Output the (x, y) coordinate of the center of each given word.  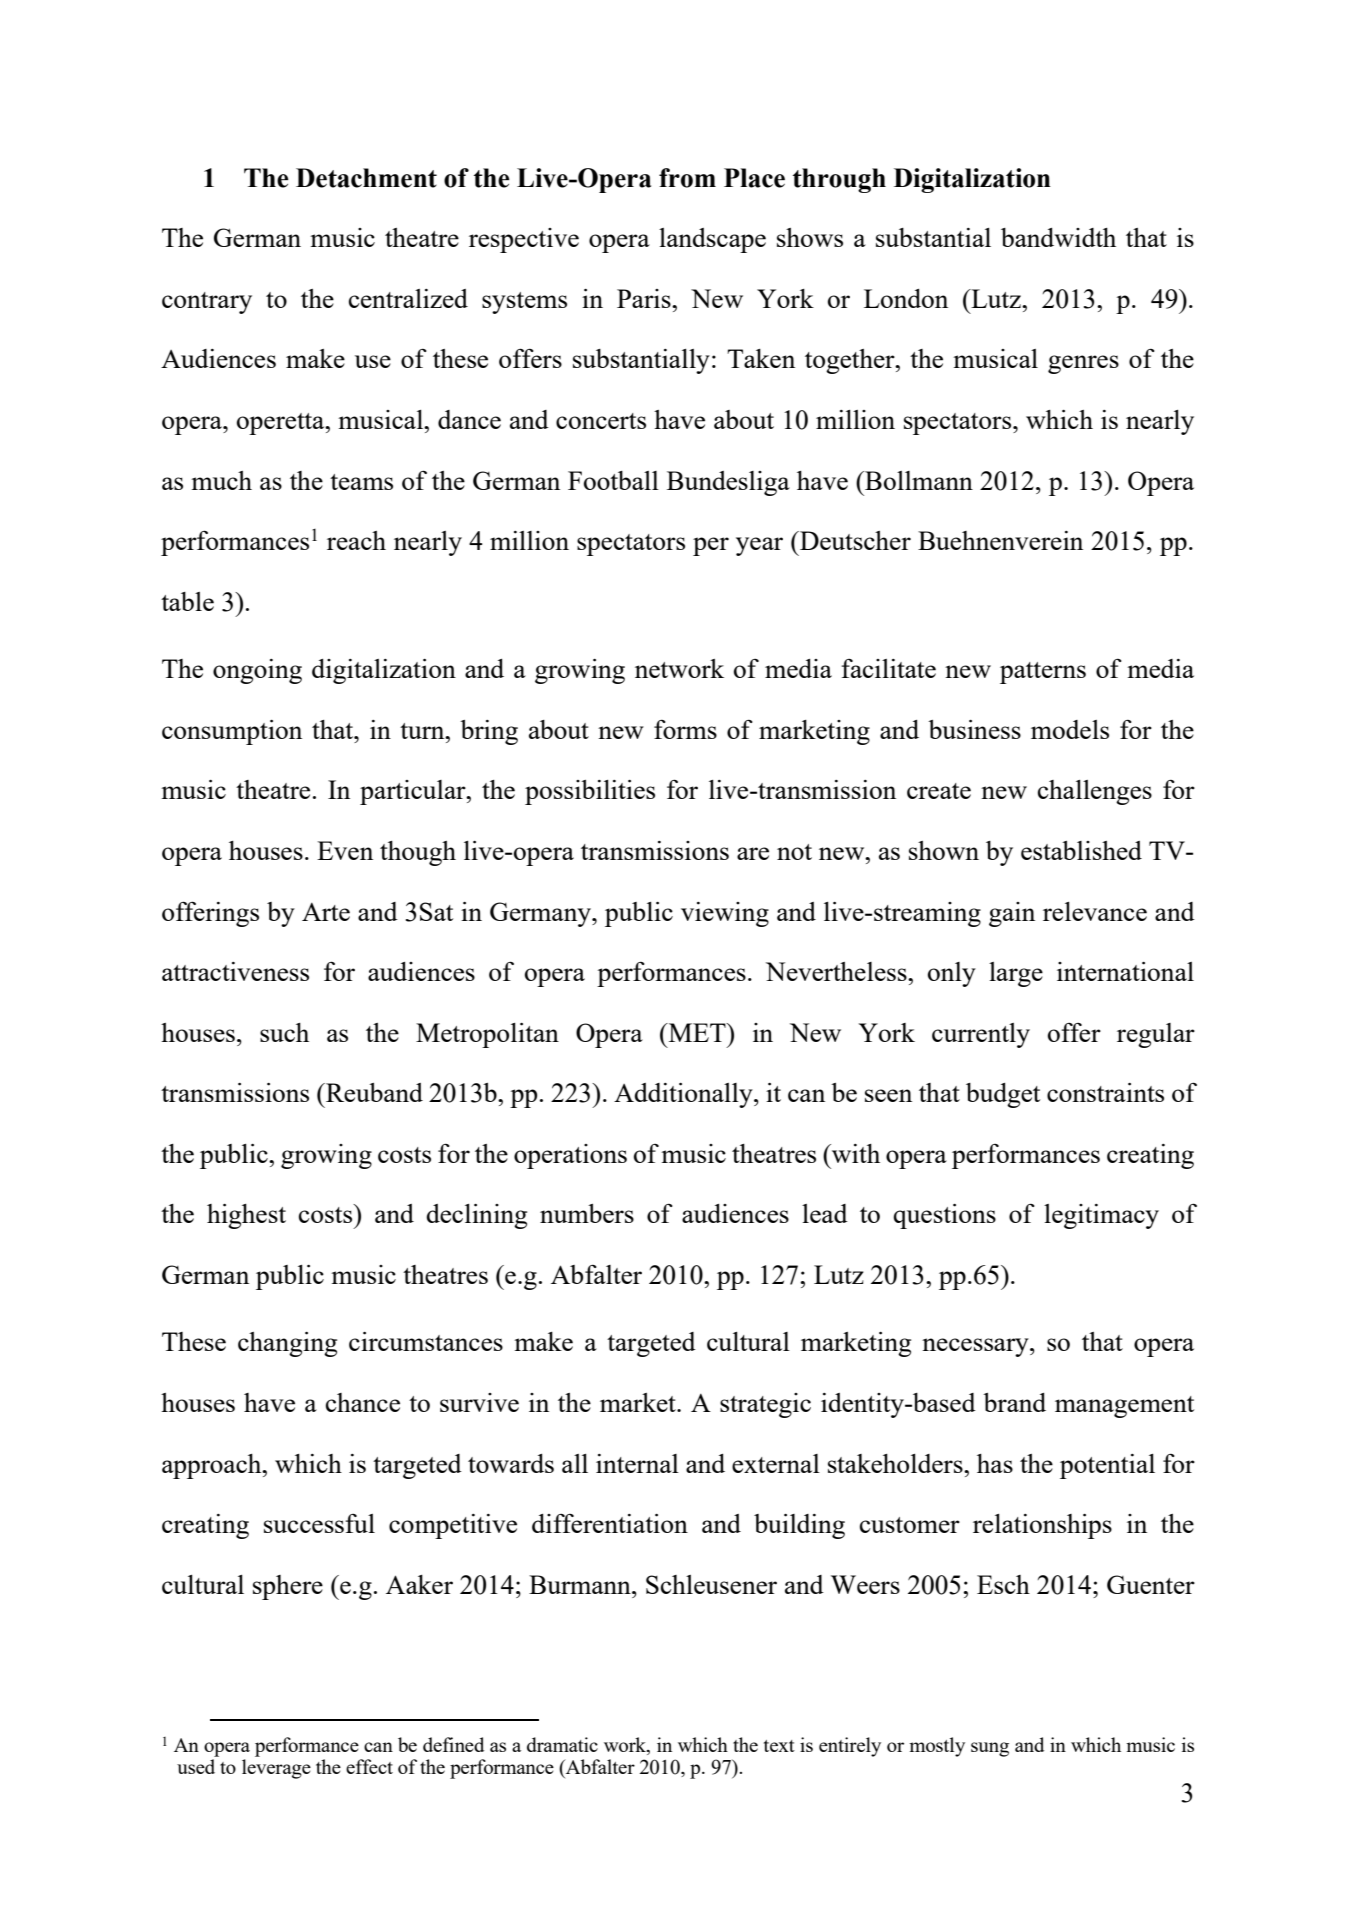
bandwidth (1058, 237)
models (1070, 729)
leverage (276, 1769)
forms (685, 729)
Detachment (366, 178)
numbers (587, 1213)
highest (246, 1216)
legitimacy (1101, 1216)
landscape (712, 240)
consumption (232, 732)
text (779, 1746)
